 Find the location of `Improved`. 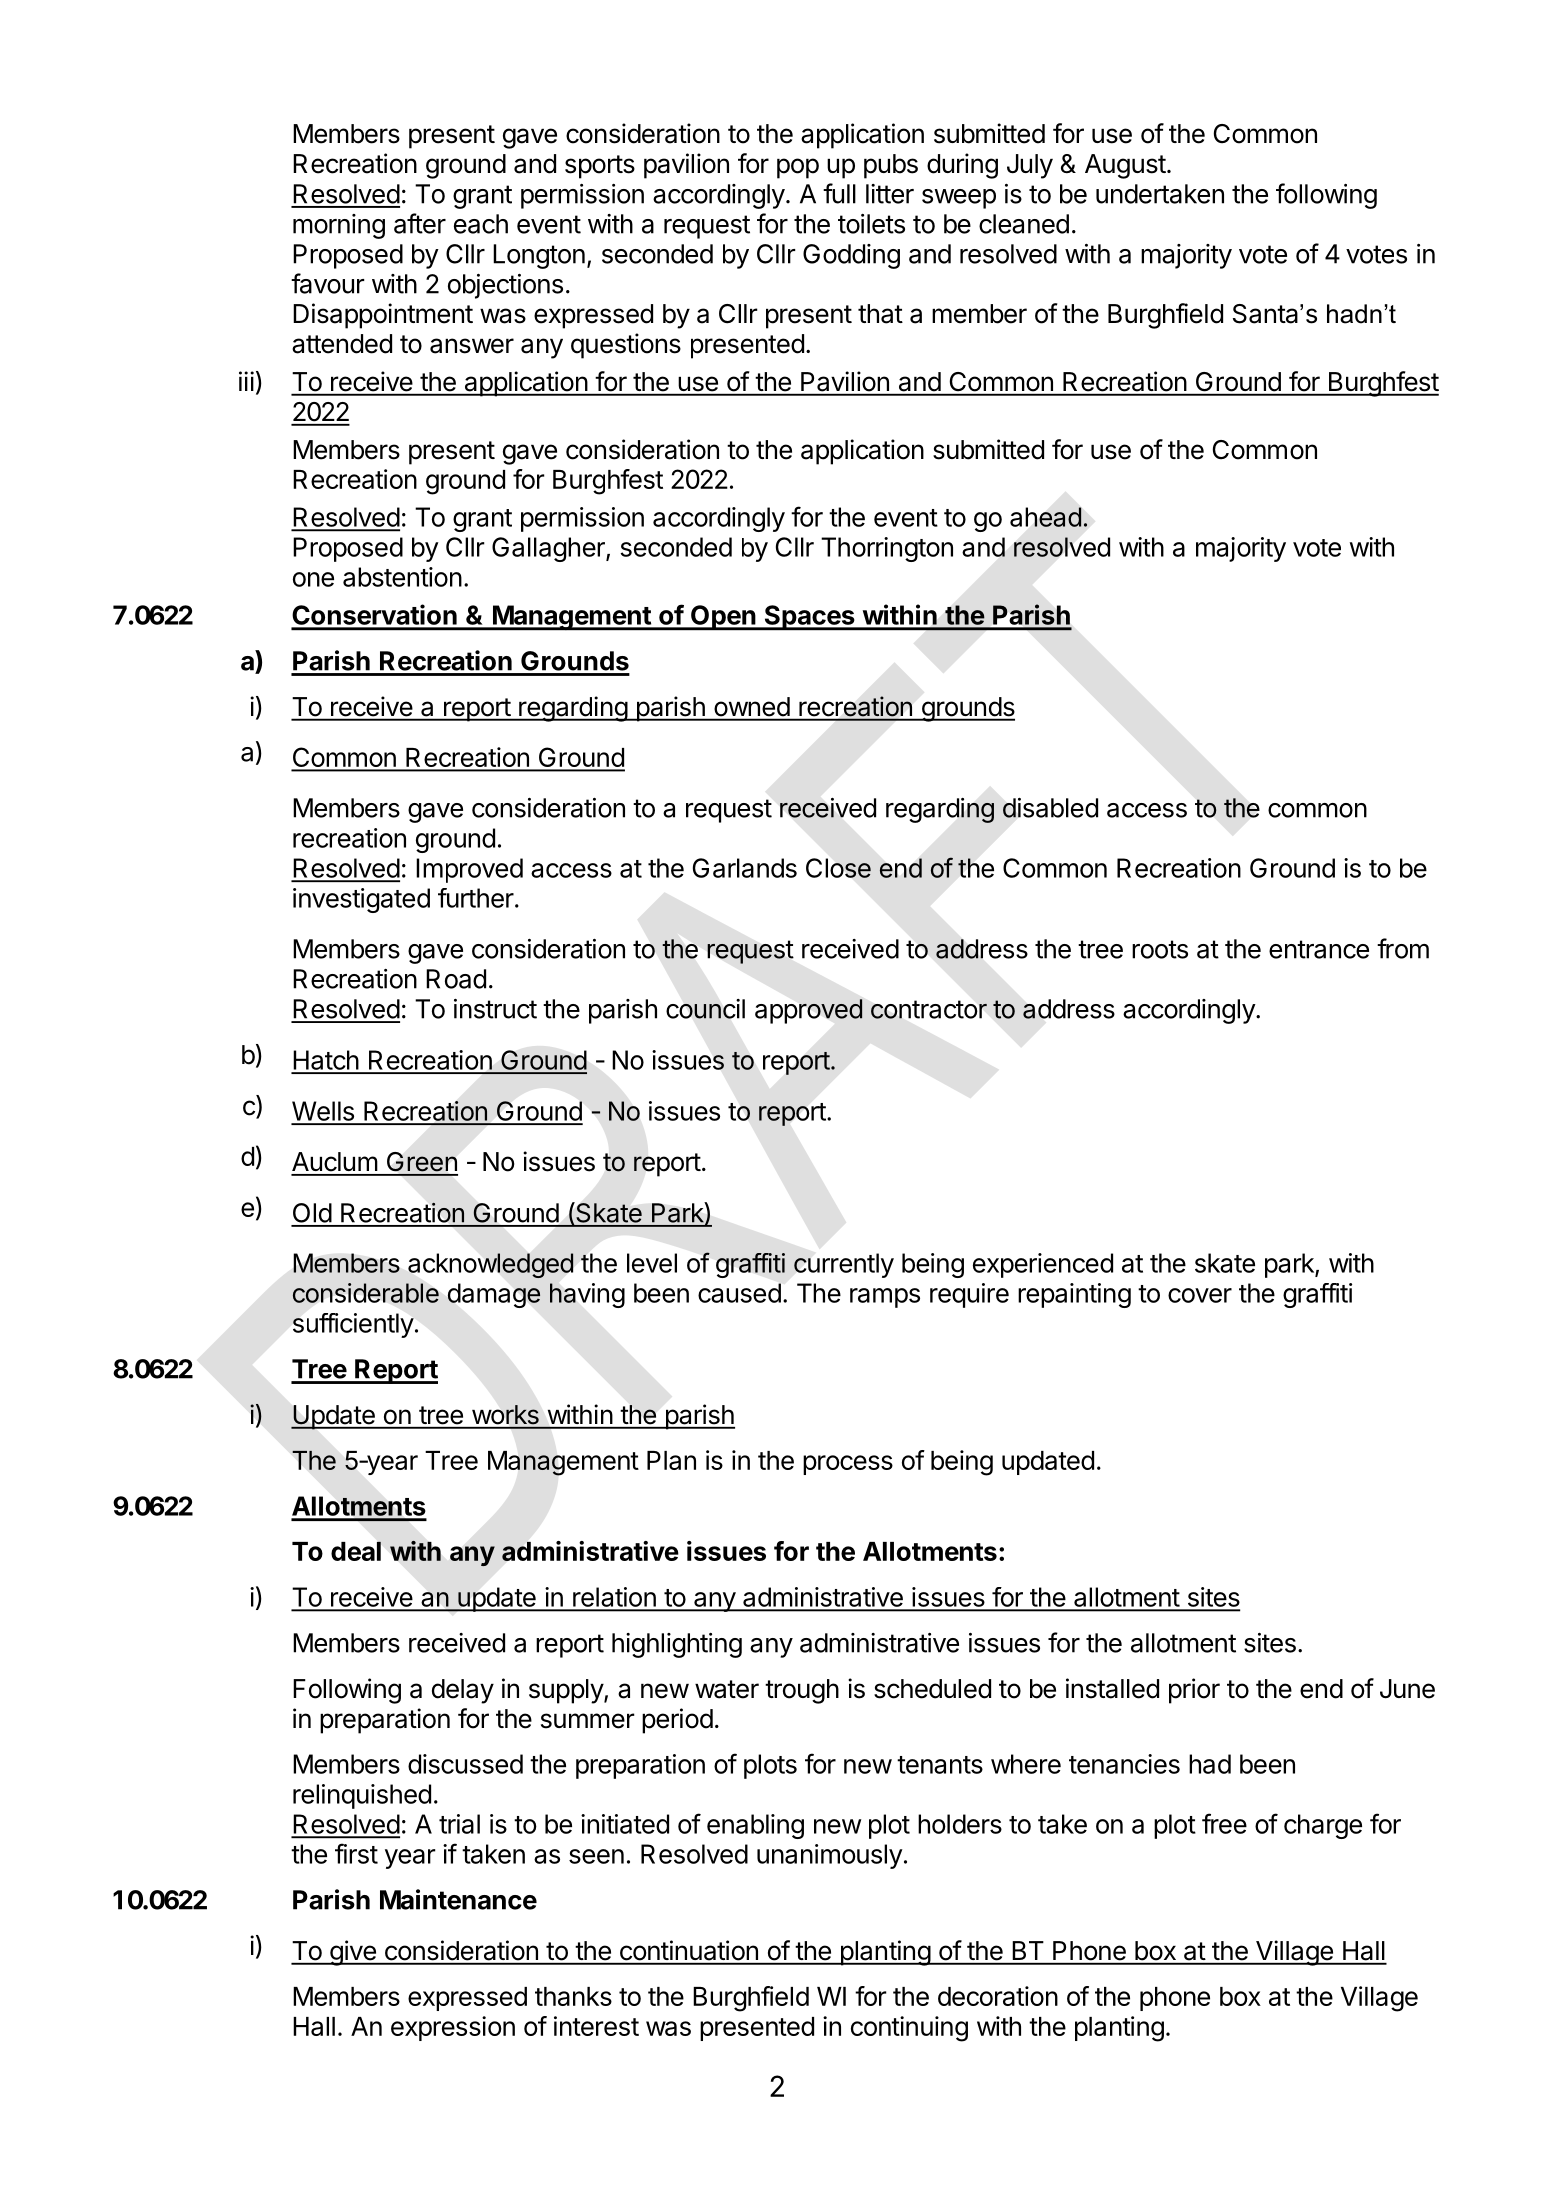

Improved is located at coordinates (469, 870).
